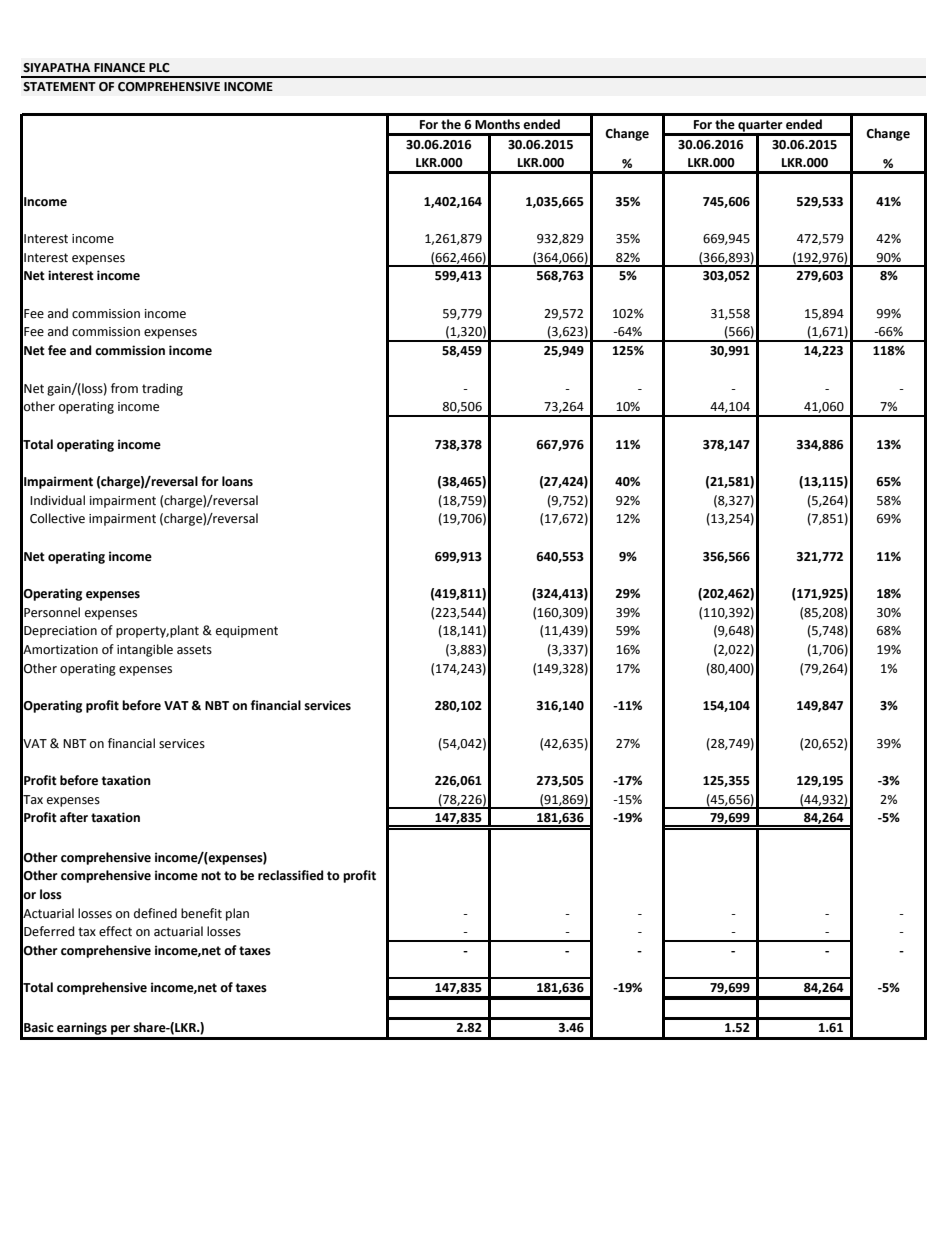  Describe the element at coordinates (119, 68) in the screenshot. I see `FINANCE` at that location.
